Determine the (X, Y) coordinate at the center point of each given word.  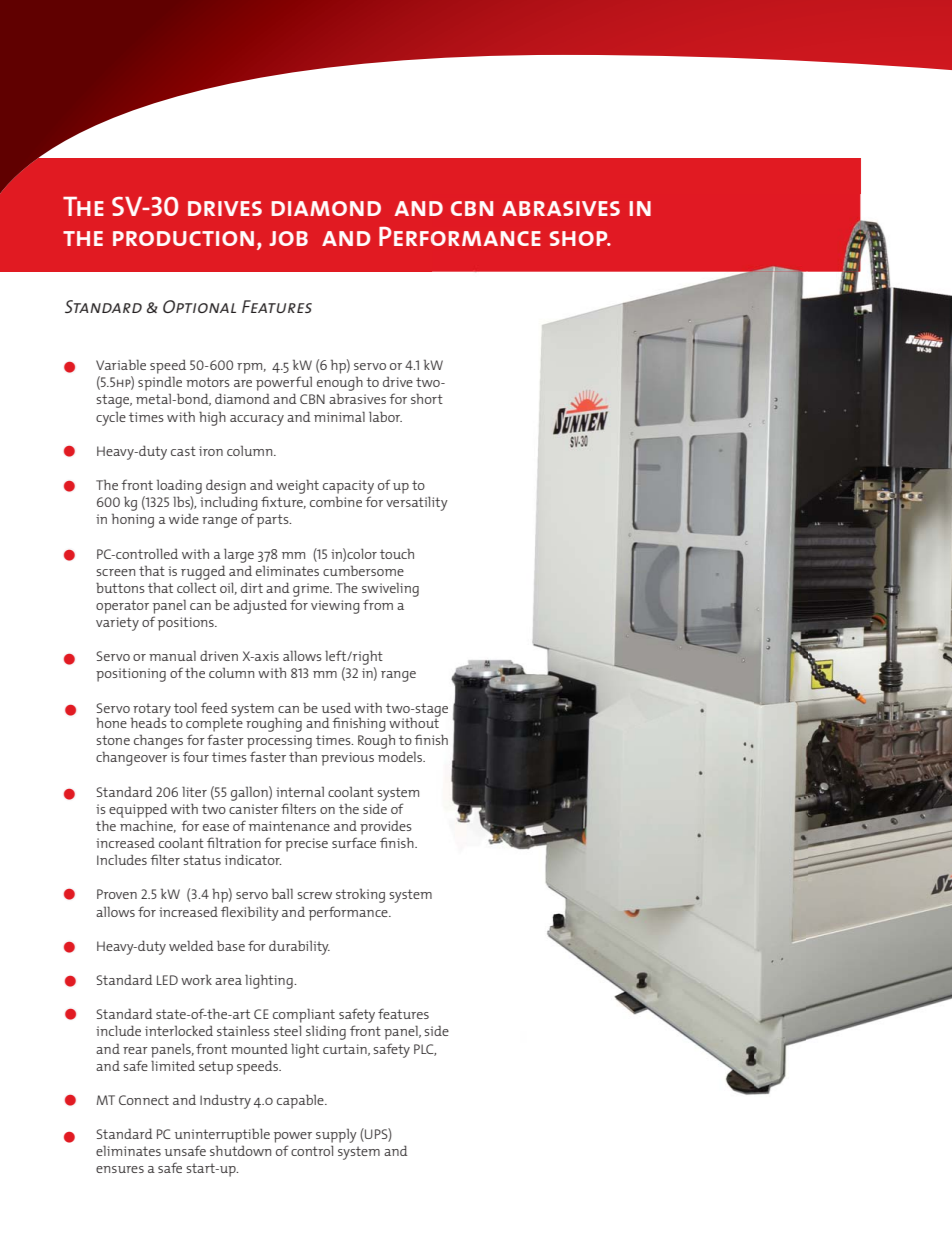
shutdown (240, 1150)
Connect (144, 1100)
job (288, 238)
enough (340, 383)
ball (282, 893)
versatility (417, 503)
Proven (117, 894)
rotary (152, 711)
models (401, 756)
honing (133, 520)
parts (274, 521)
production (183, 238)
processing (279, 742)
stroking (360, 895)
